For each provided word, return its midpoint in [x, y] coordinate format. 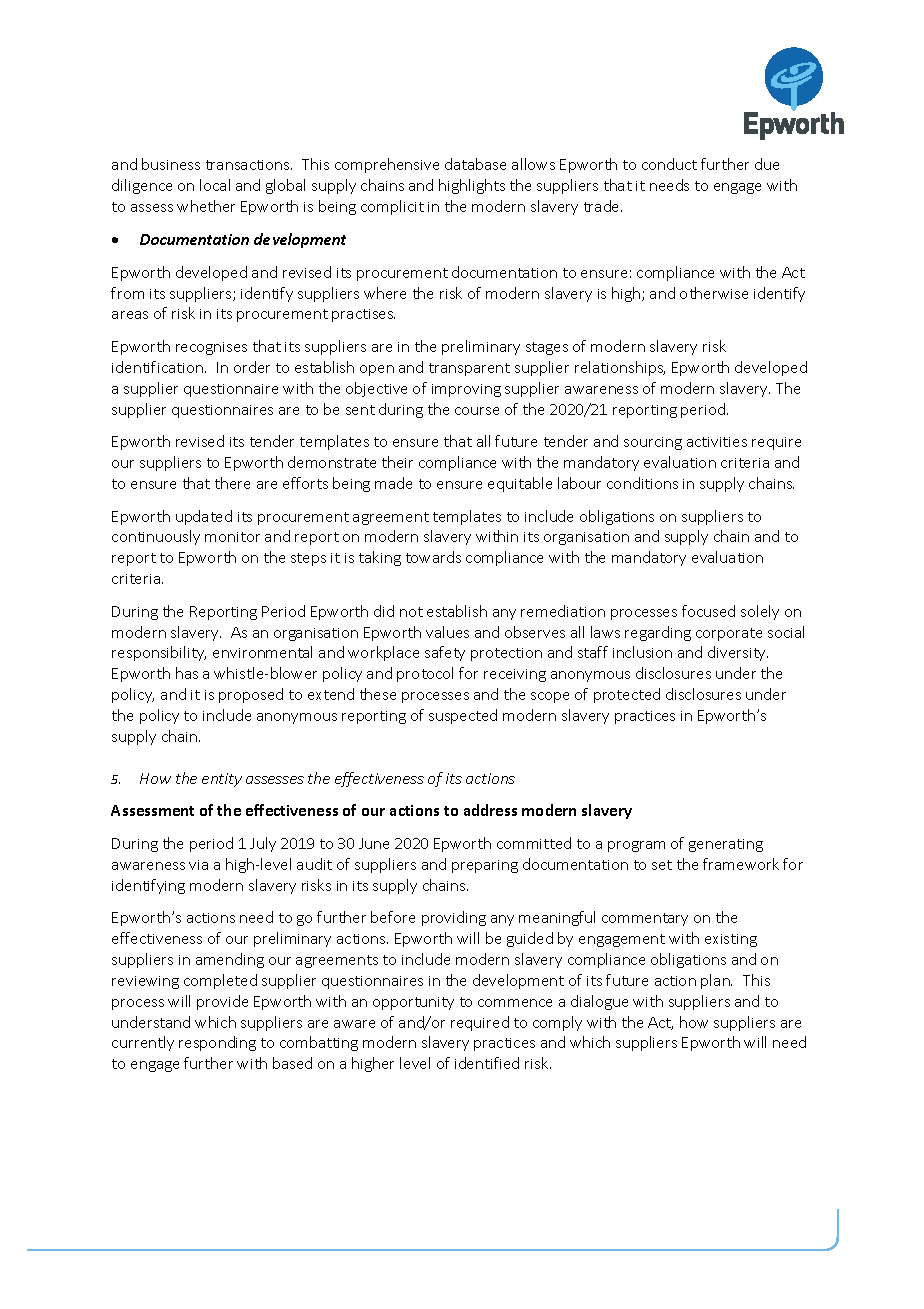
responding [217, 1043]
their [397, 462]
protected [627, 695]
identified [487, 1063]
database [475, 164]
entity [222, 780]
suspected [463, 716]
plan [716, 981]
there [232, 483]
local [215, 185]
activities [717, 442]
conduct [669, 164]
